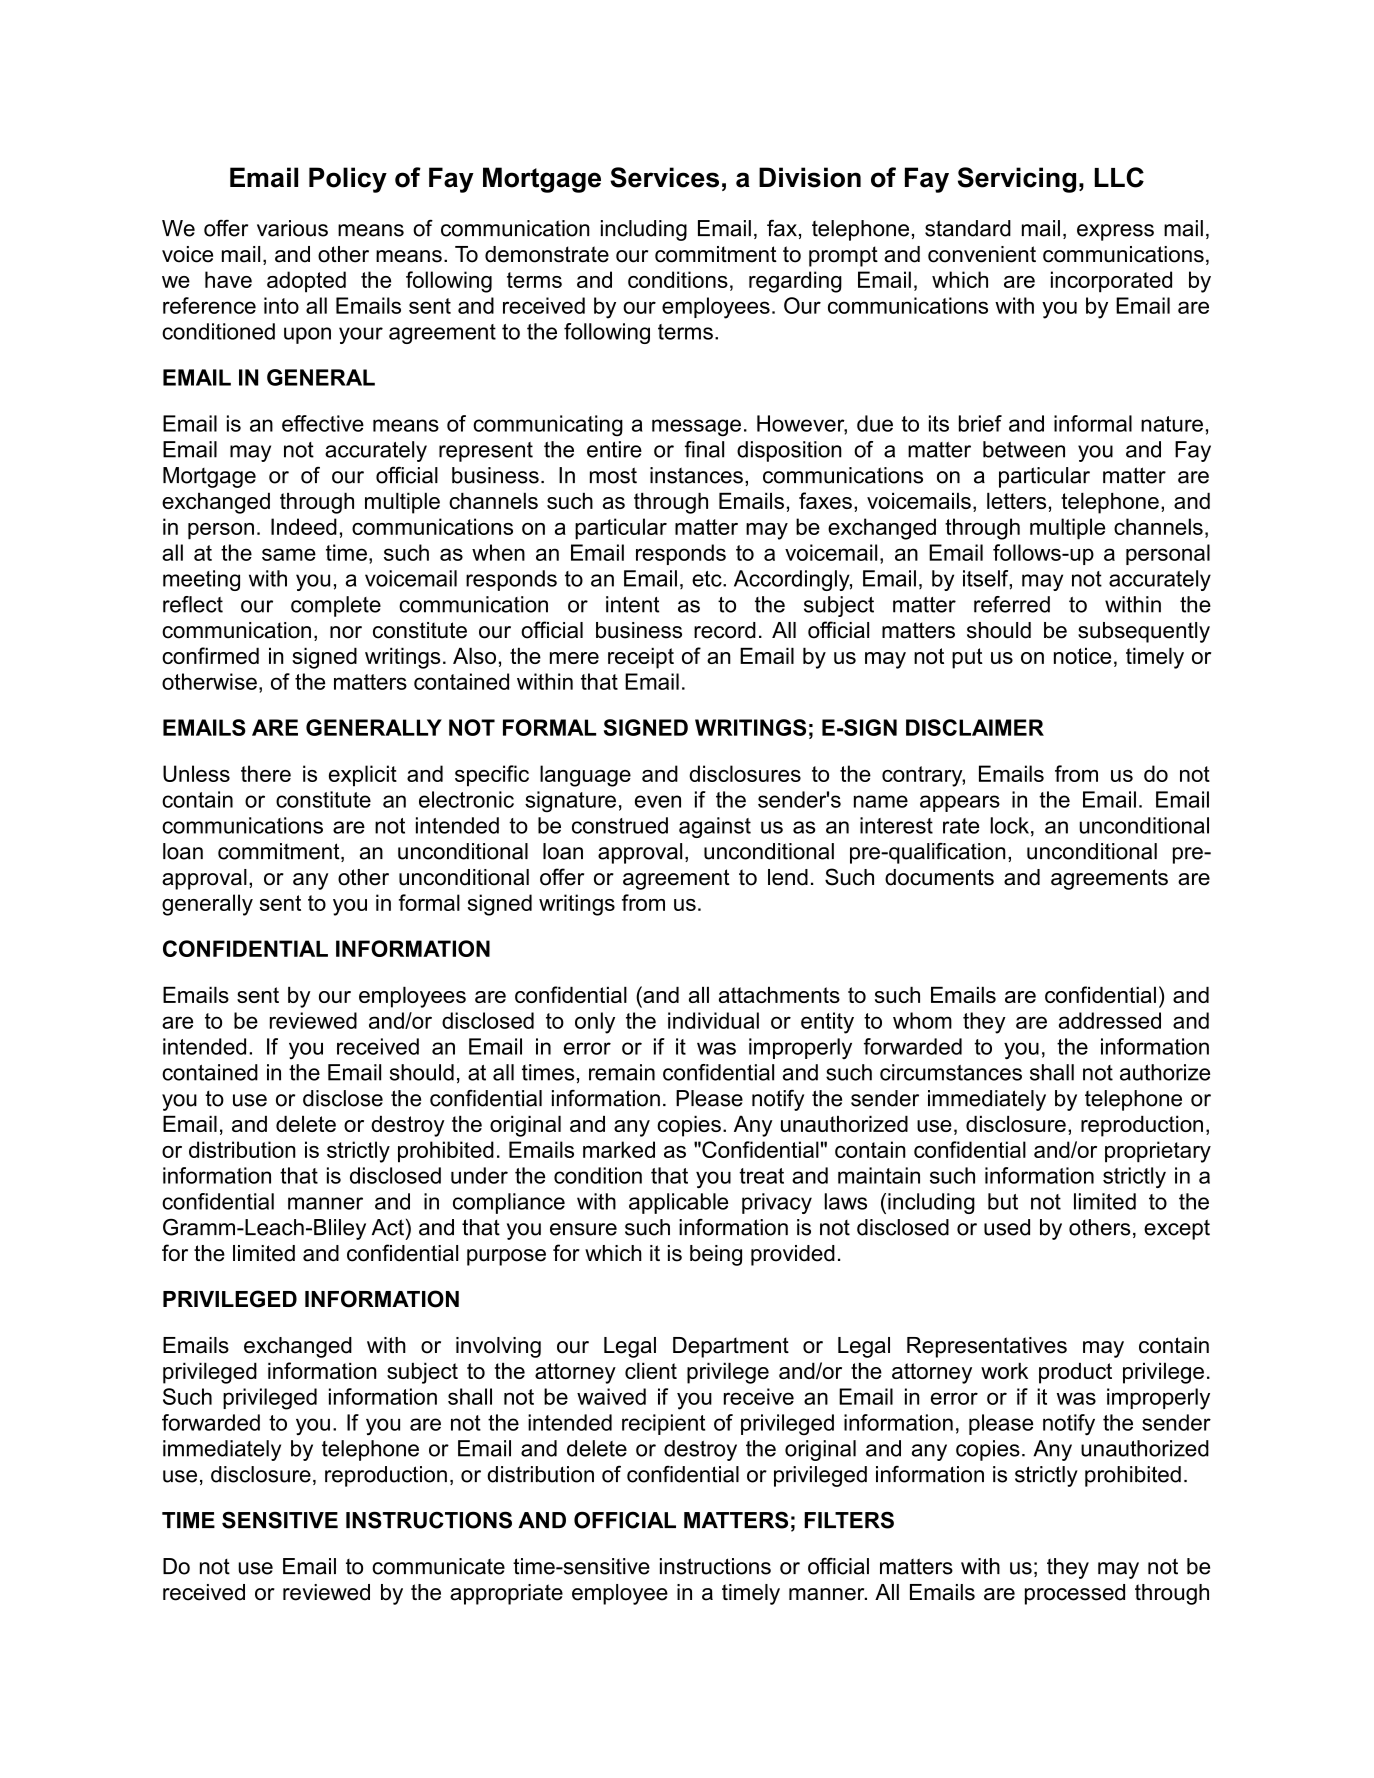 The height and width of the image is (1778, 1374). Describe the element at coordinates (715, 827) in the image. I see `against` at that location.
